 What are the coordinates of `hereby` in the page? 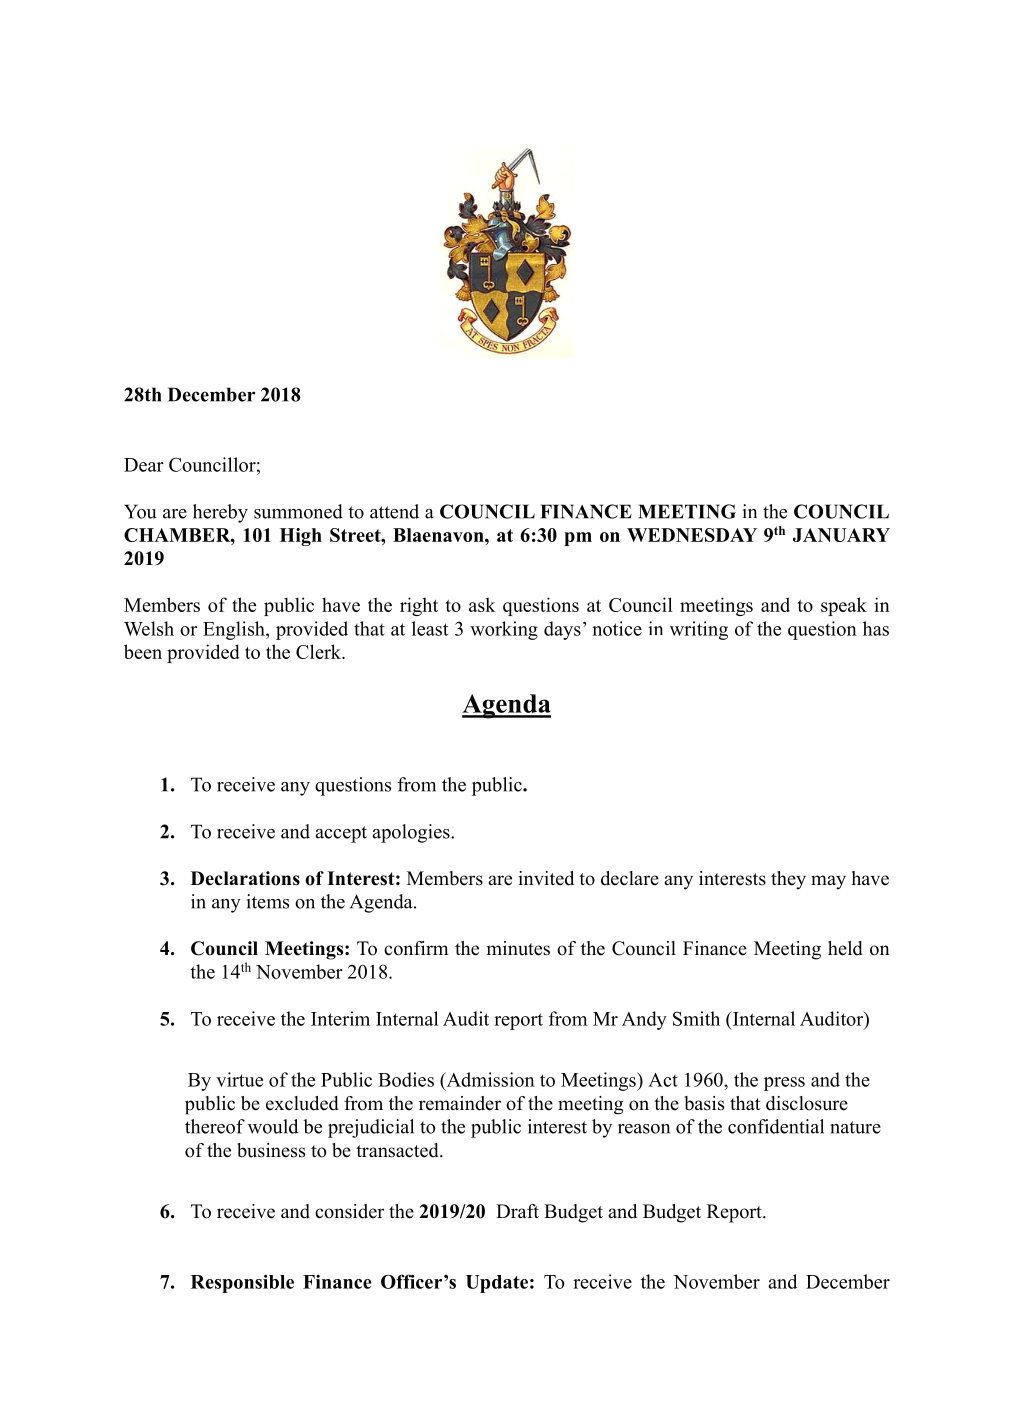 It's located at (220, 513).
